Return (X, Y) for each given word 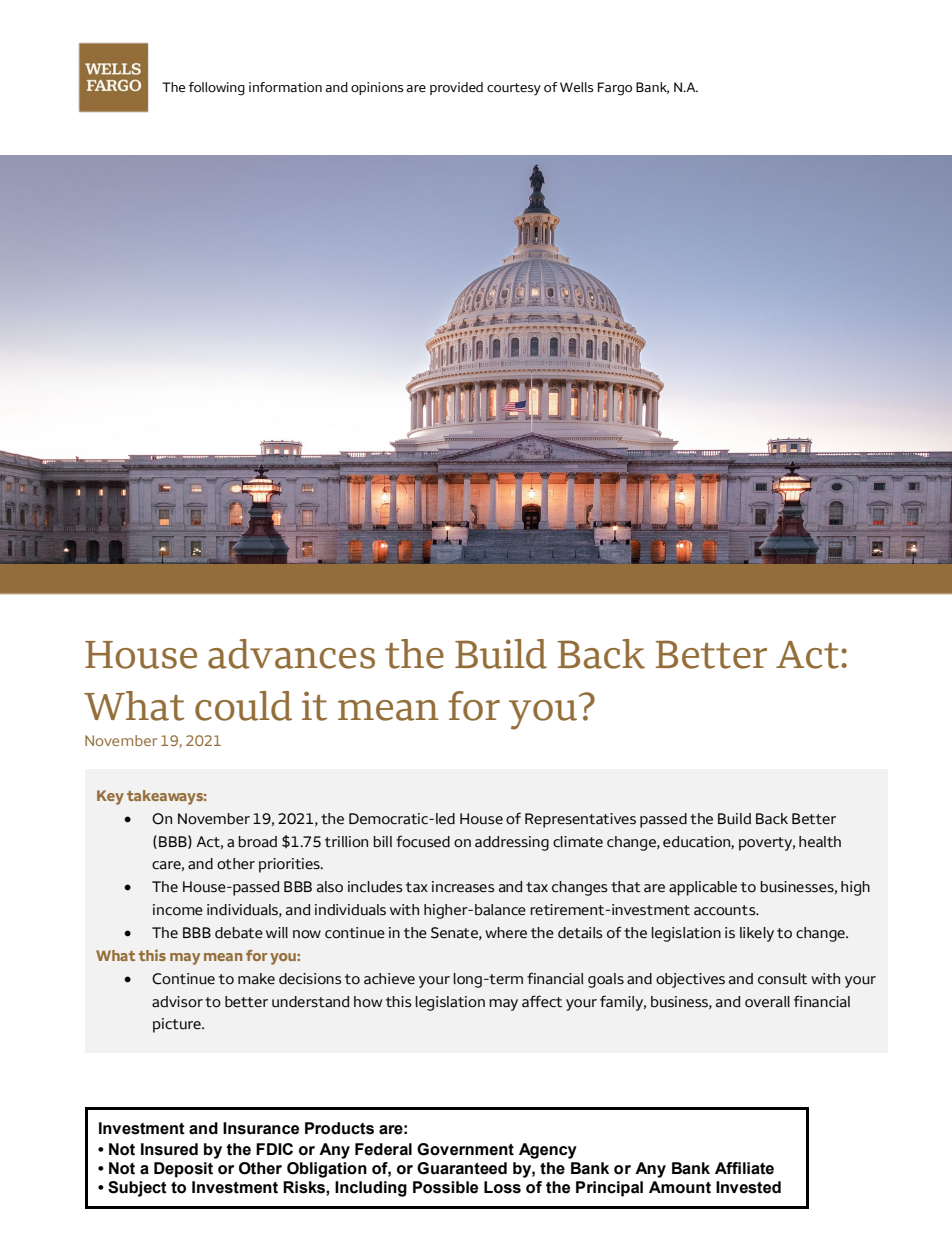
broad (257, 842)
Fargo (615, 89)
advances (291, 654)
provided (456, 88)
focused (423, 841)
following (216, 89)
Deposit (183, 1170)
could (243, 706)
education (697, 842)
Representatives (580, 820)
